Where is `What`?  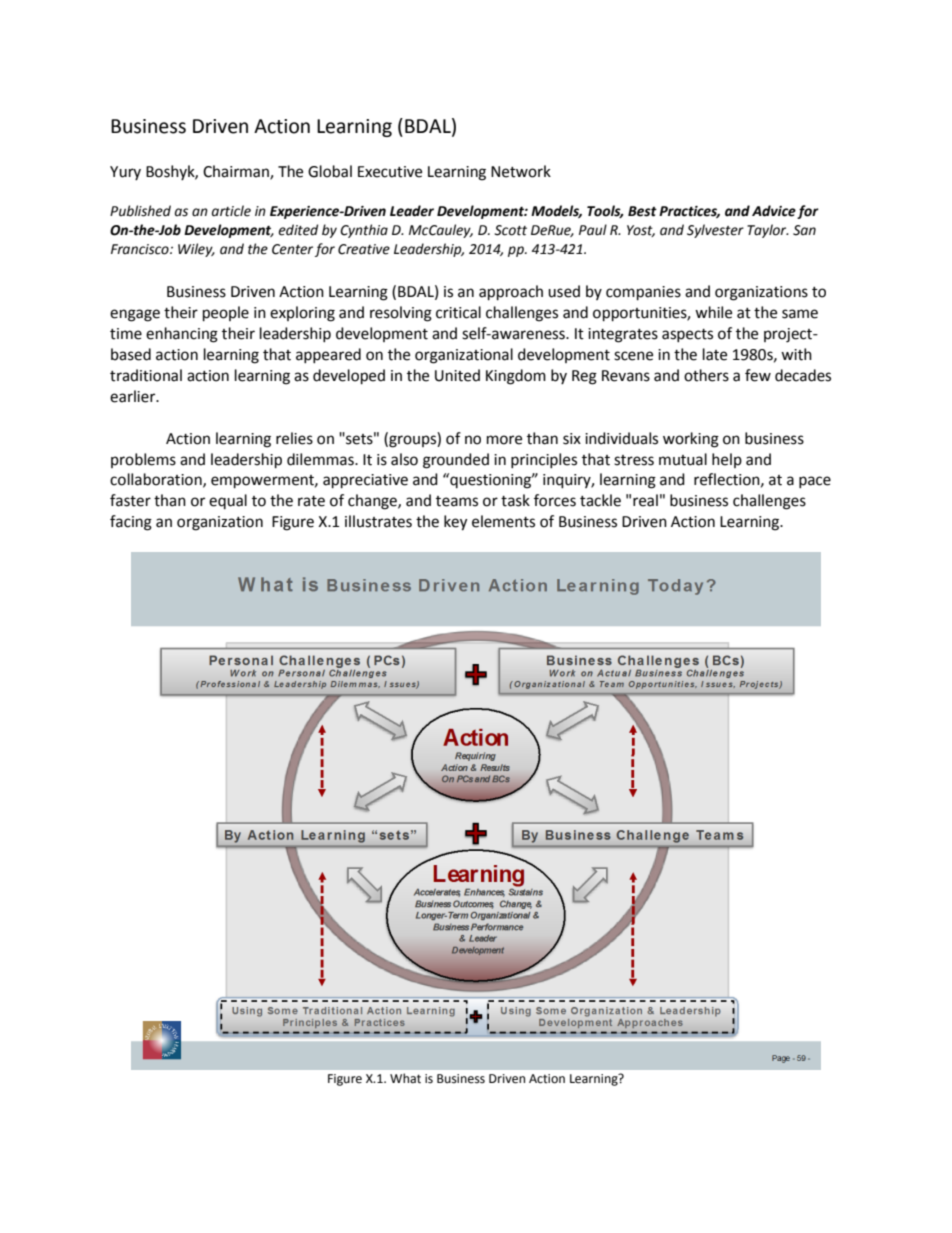
What is located at coordinates (405, 1078).
